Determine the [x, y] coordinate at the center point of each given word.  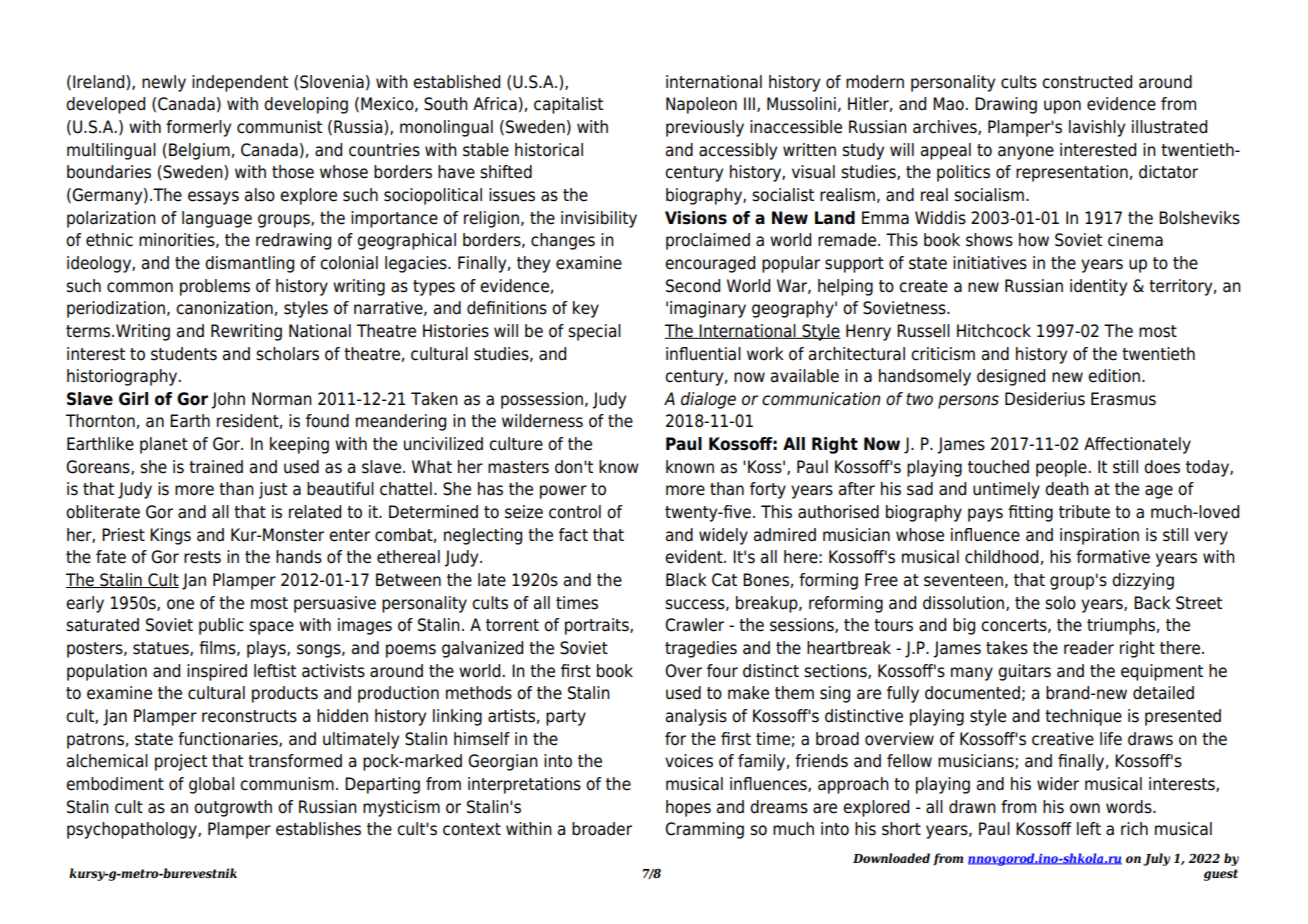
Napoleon [701, 105]
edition [1114, 376]
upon [1062, 107]
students [184, 354]
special [594, 332]
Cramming [704, 830]
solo [1060, 603]
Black [686, 580]
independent [240, 83]
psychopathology [133, 830]
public [221, 626]
